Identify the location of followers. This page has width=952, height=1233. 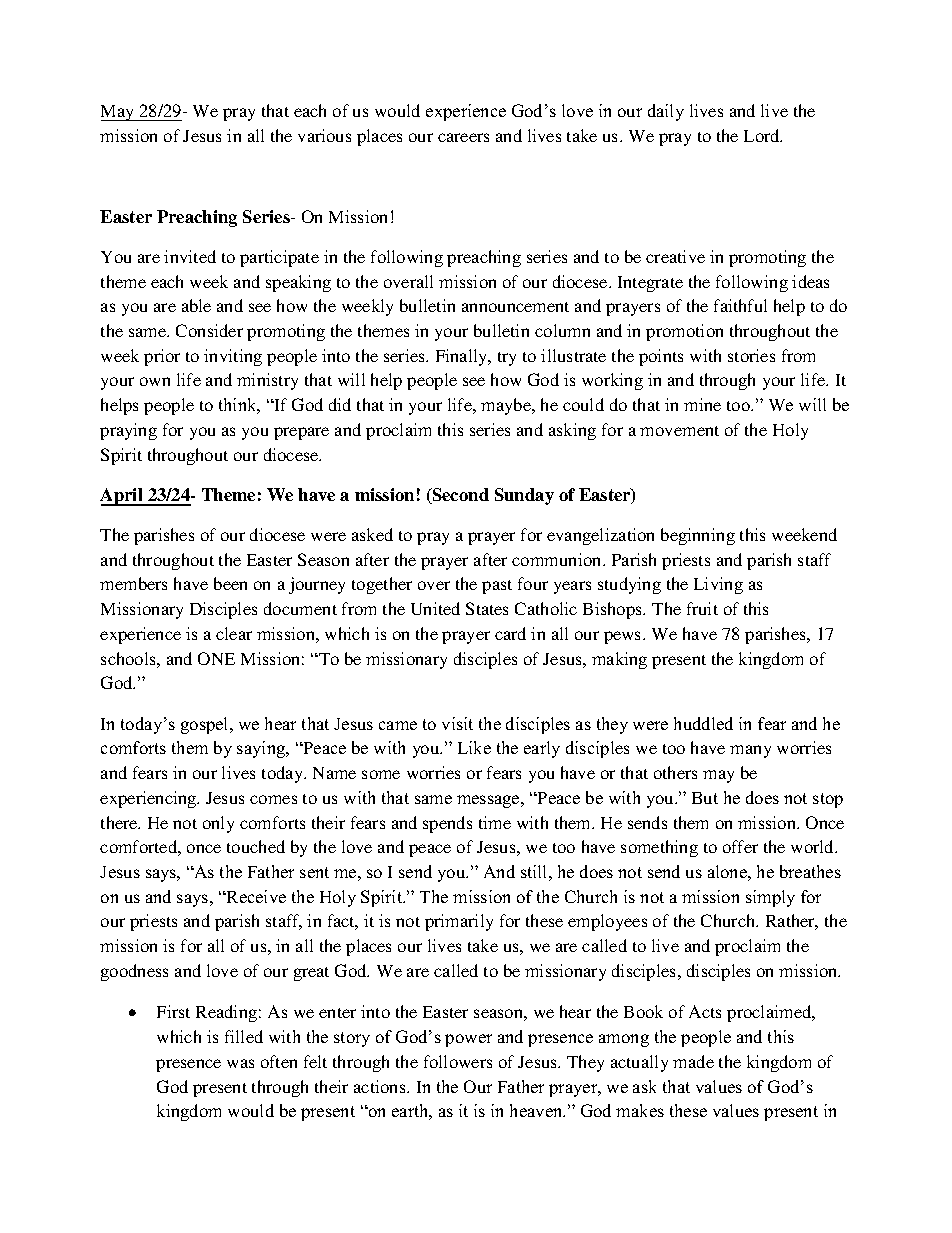
(458, 1061).
